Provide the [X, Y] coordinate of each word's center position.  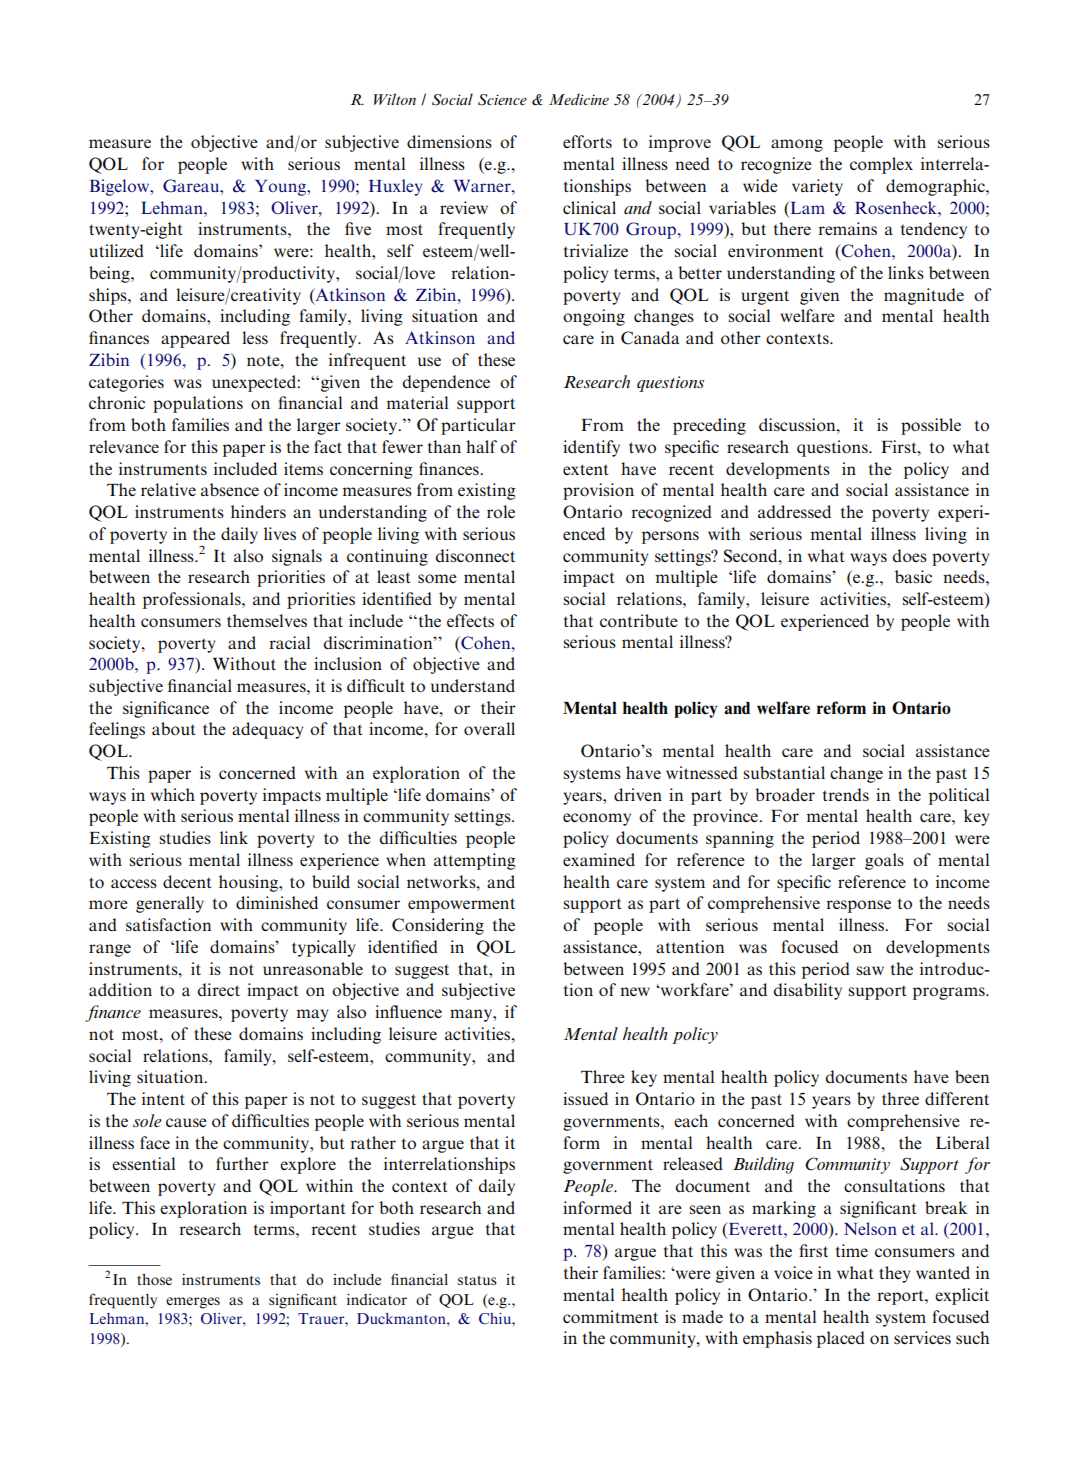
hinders [258, 511]
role [501, 511]
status [477, 1280]
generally [170, 904]
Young [282, 188]
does [909, 555]
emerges [193, 1303]
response [859, 906]
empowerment [461, 905]
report [902, 1297]
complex [881, 165]
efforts [587, 141]
